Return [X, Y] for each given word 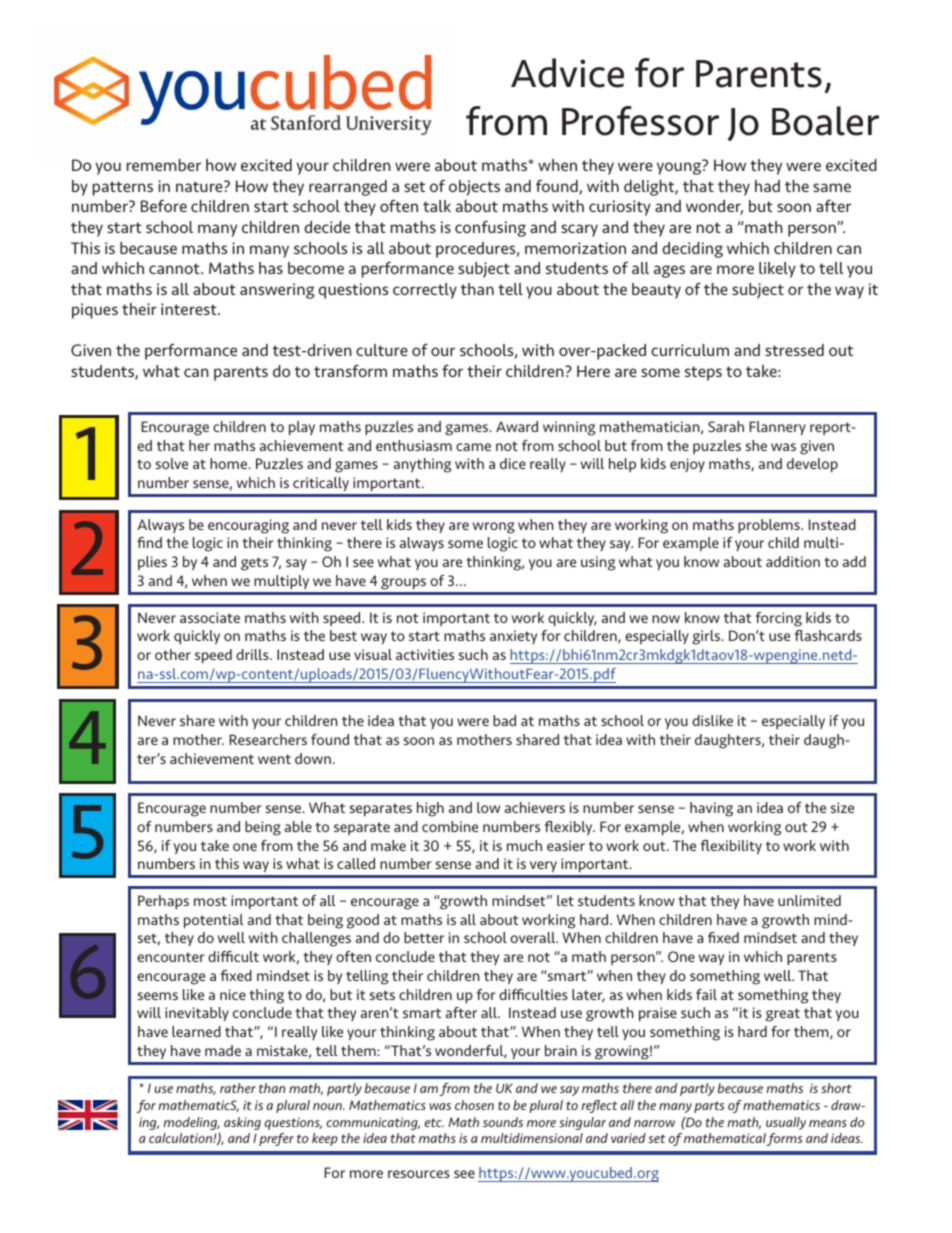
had [767, 186]
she [756, 445]
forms [784, 1139]
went [274, 759]
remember [164, 165]
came [473, 447]
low [488, 807]
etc [434, 1122]
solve [172, 463]
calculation [181, 1138]
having [711, 809]
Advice [567, 73]
